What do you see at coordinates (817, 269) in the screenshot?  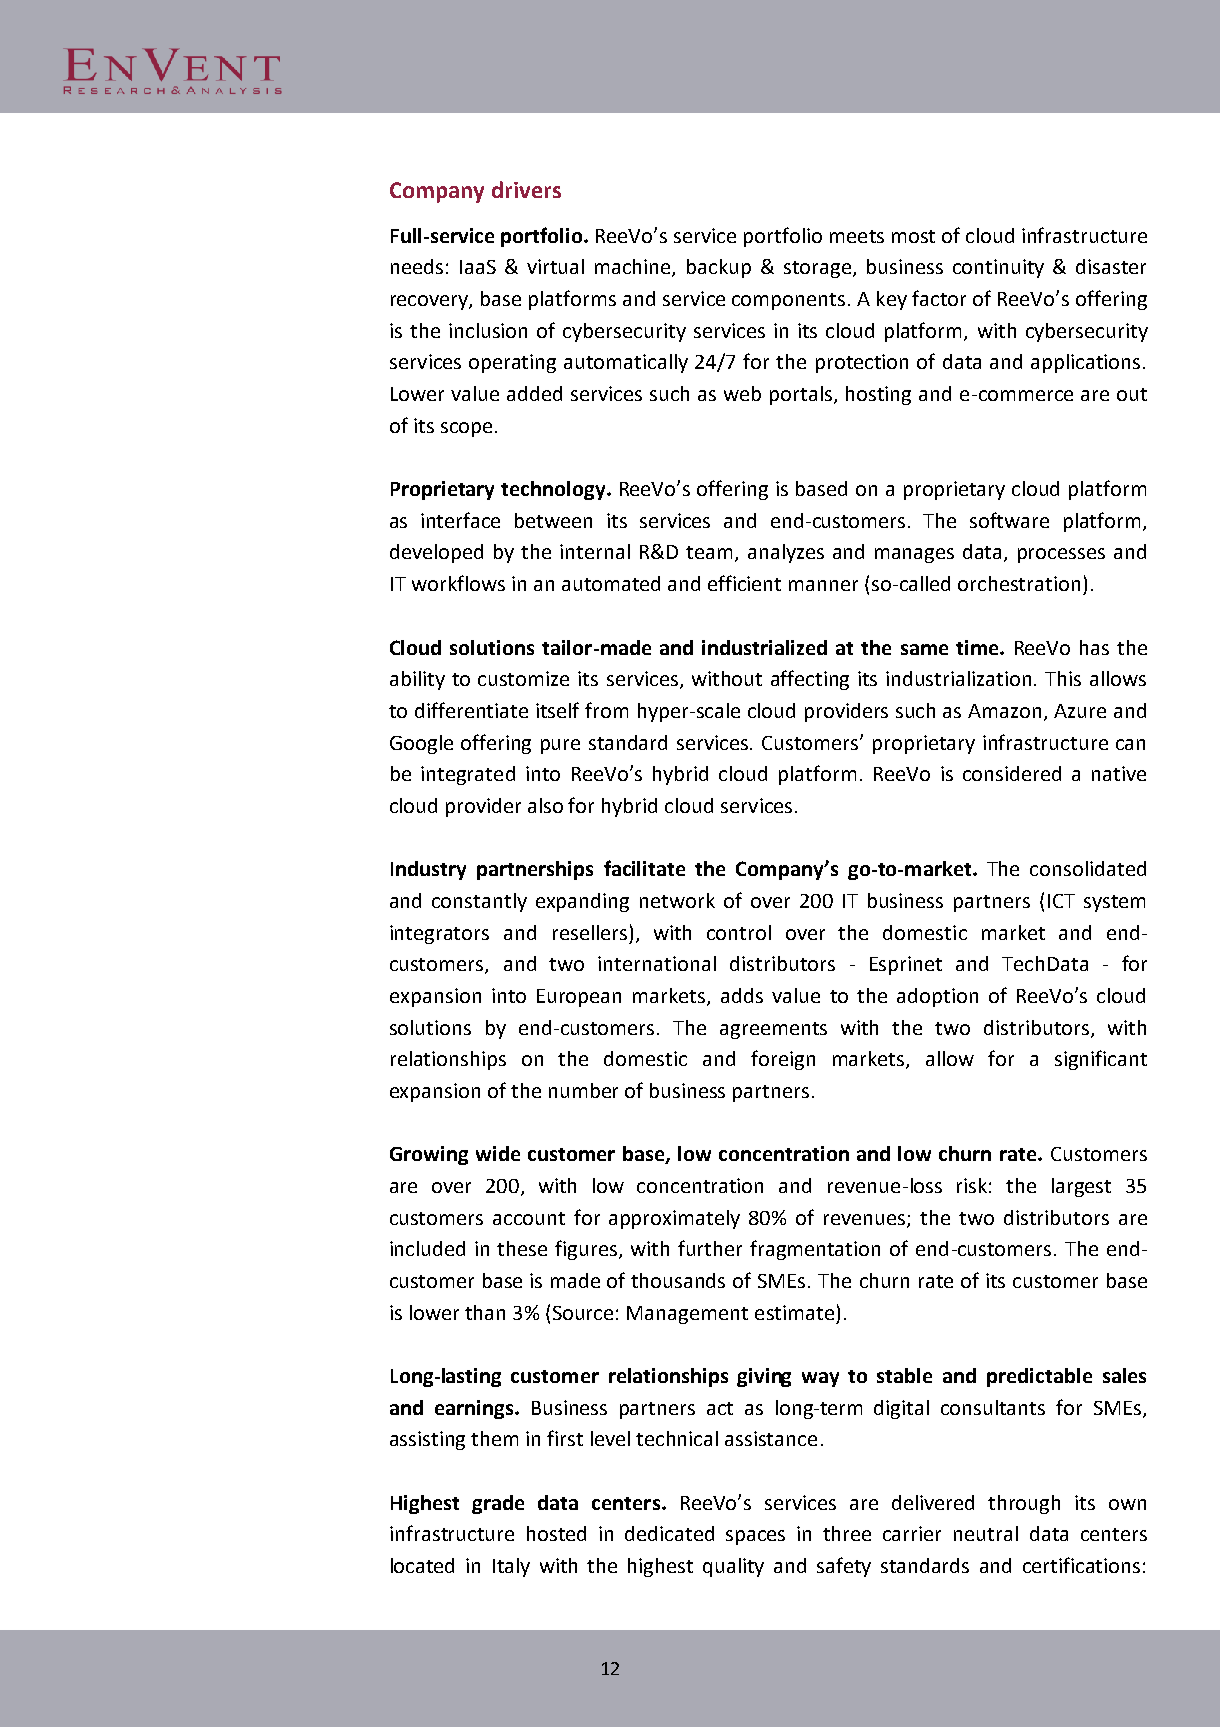 I see `storage` at bounding box center [817, 269].
